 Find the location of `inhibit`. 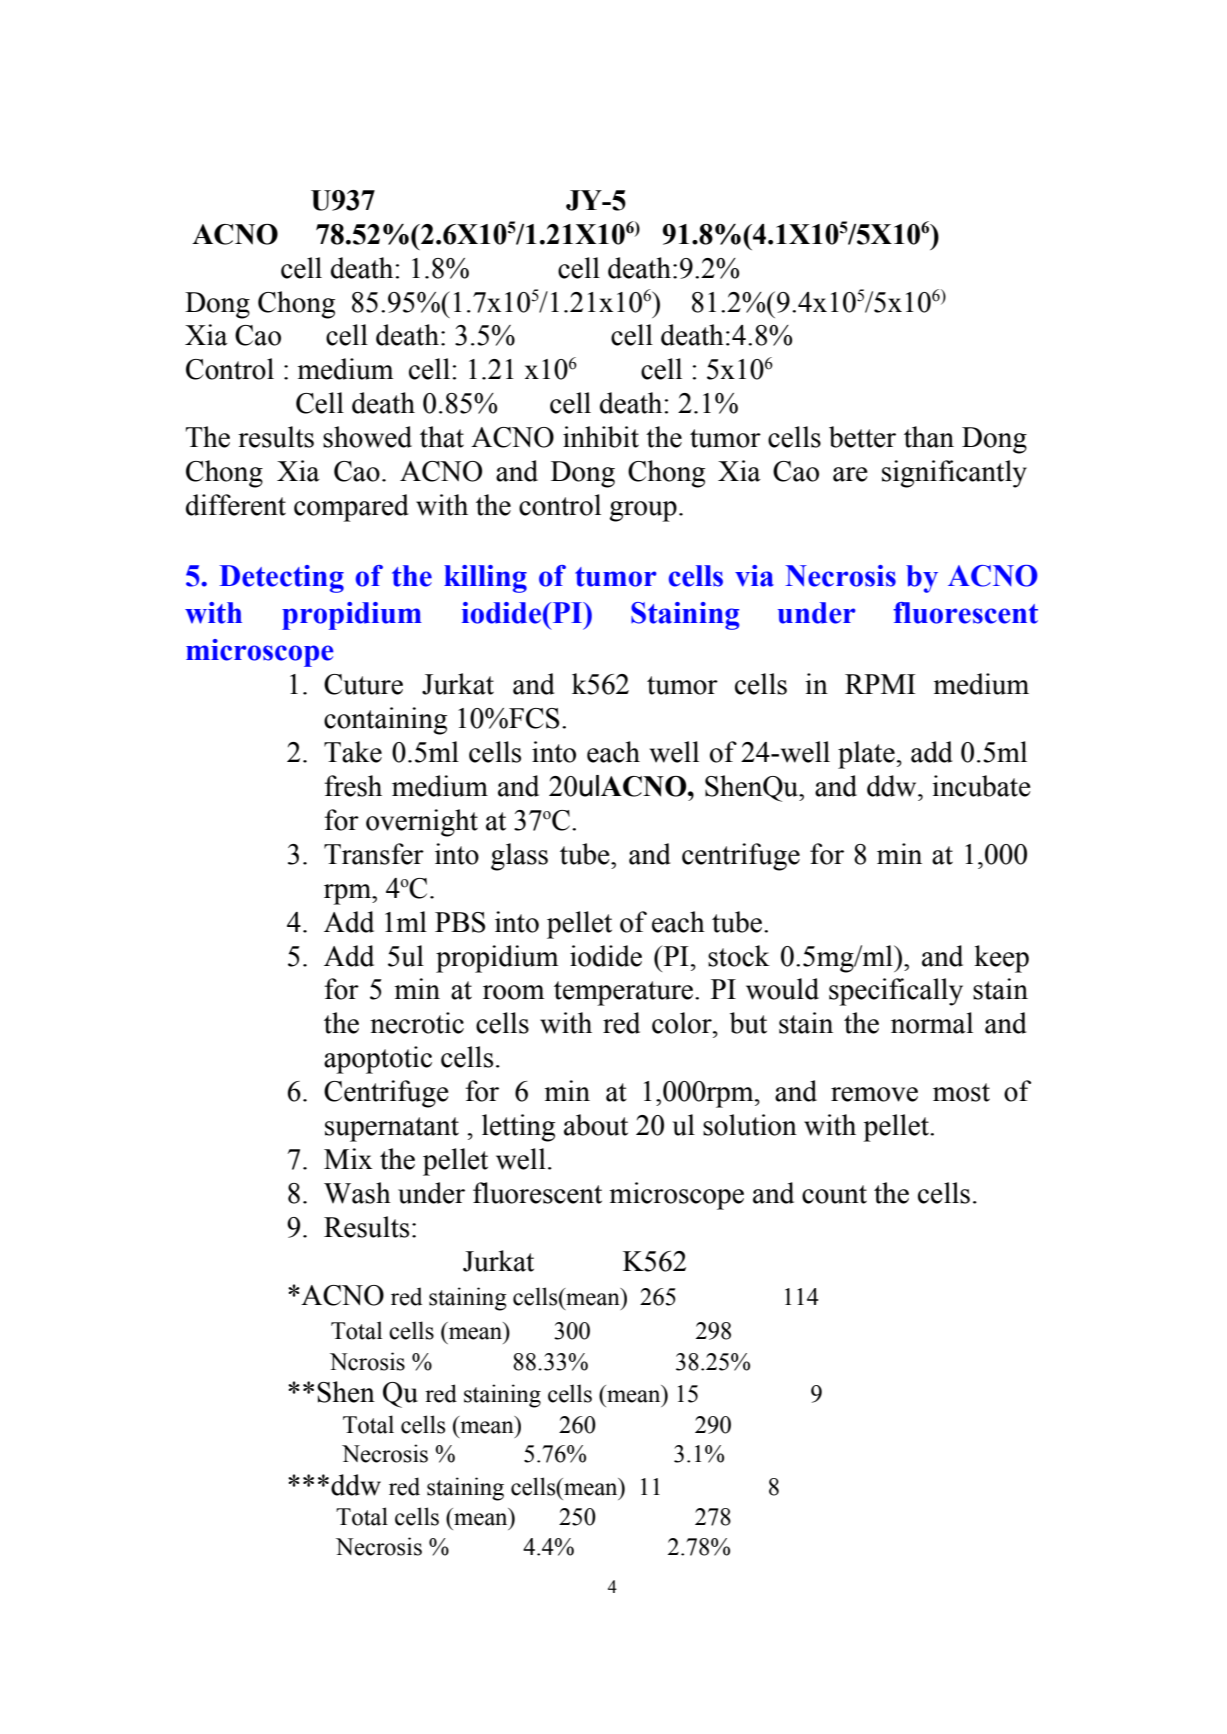

inhibit is located at coordinates (601, 437).
